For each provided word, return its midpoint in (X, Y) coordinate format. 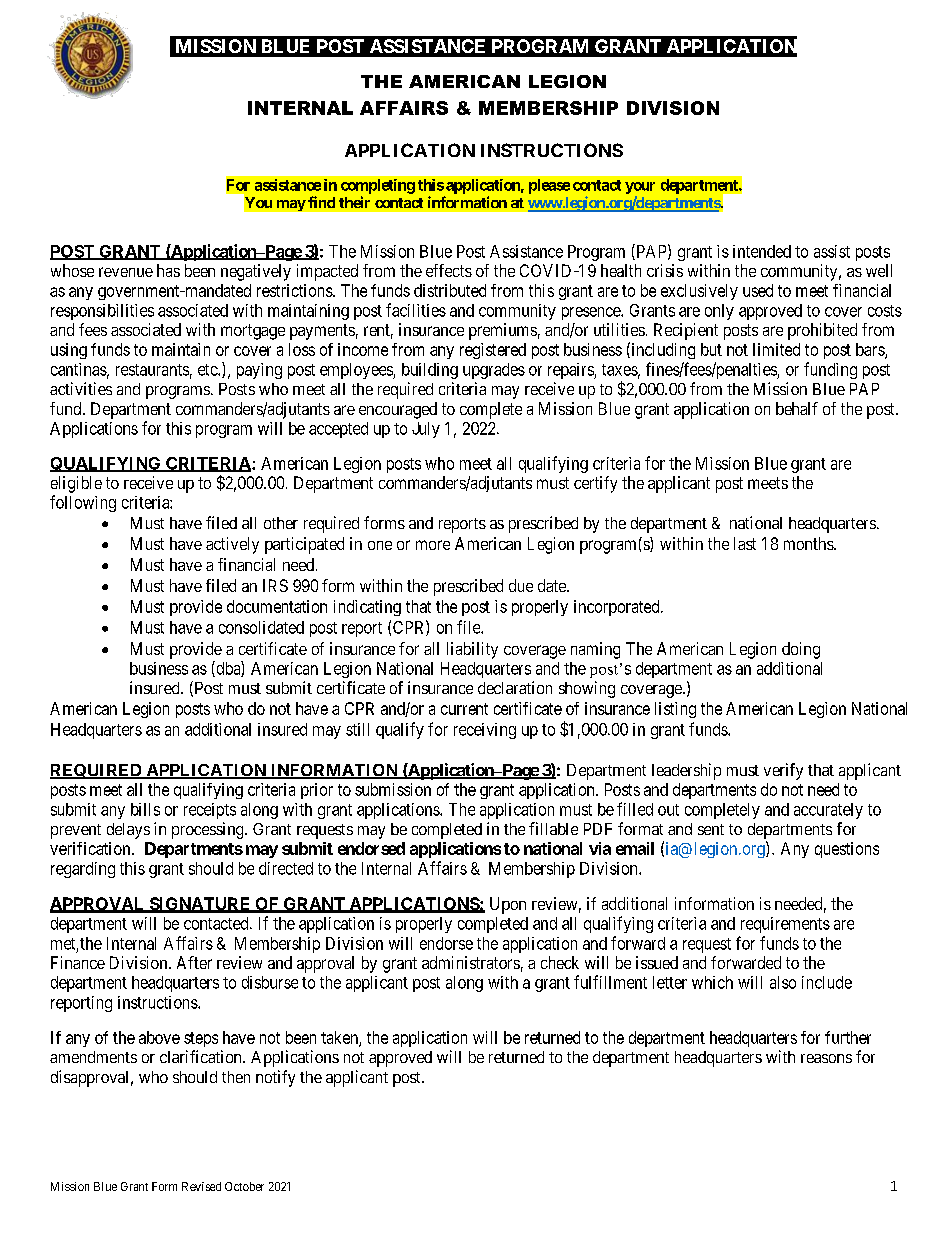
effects (449, 270)
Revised (201, 1186)
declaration (515, 687)
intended (762, 251)
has (168, 270)
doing (801, 650)
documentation (277, 606)
